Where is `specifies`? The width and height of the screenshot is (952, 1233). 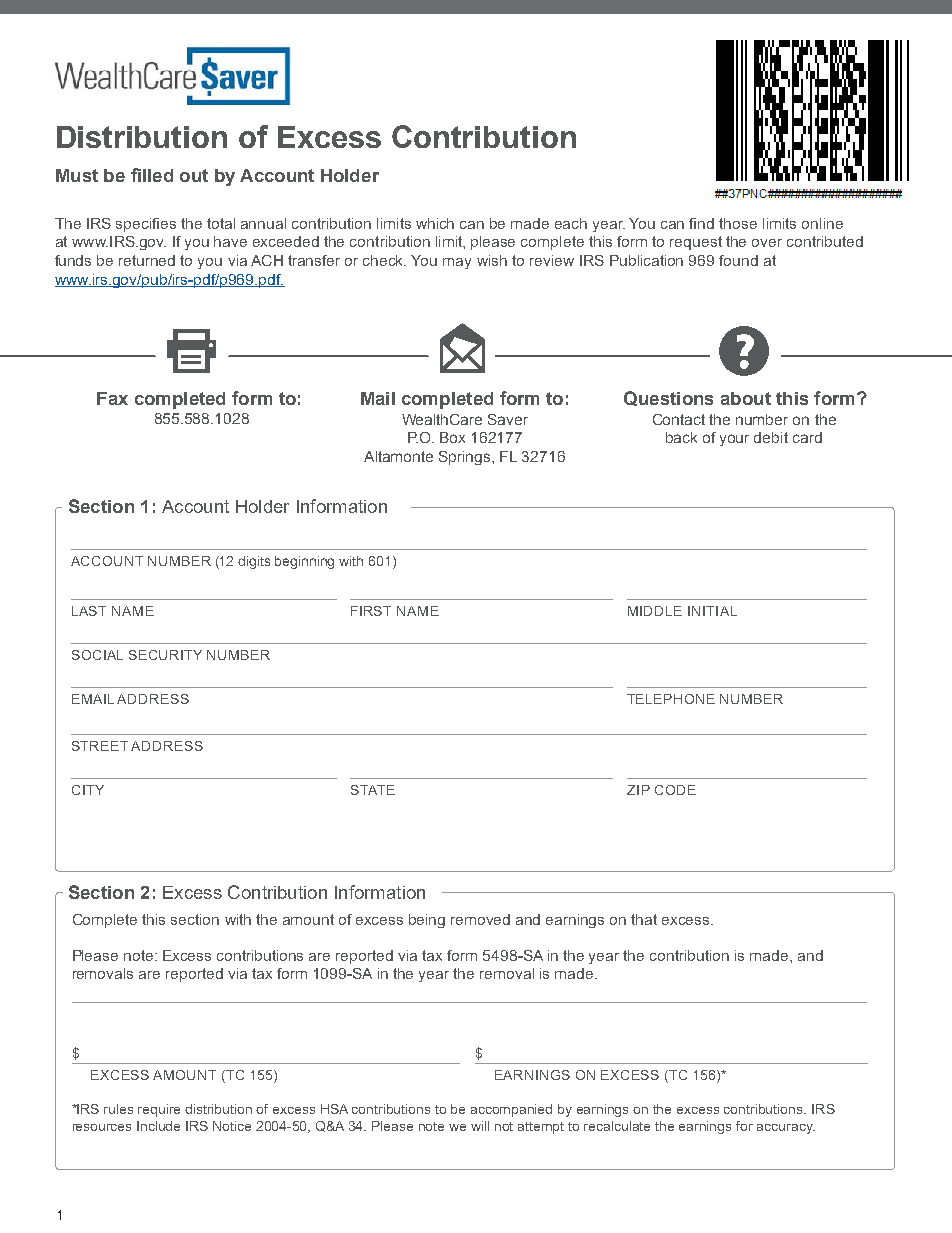
specifies is located at coordinates (146, 225).
